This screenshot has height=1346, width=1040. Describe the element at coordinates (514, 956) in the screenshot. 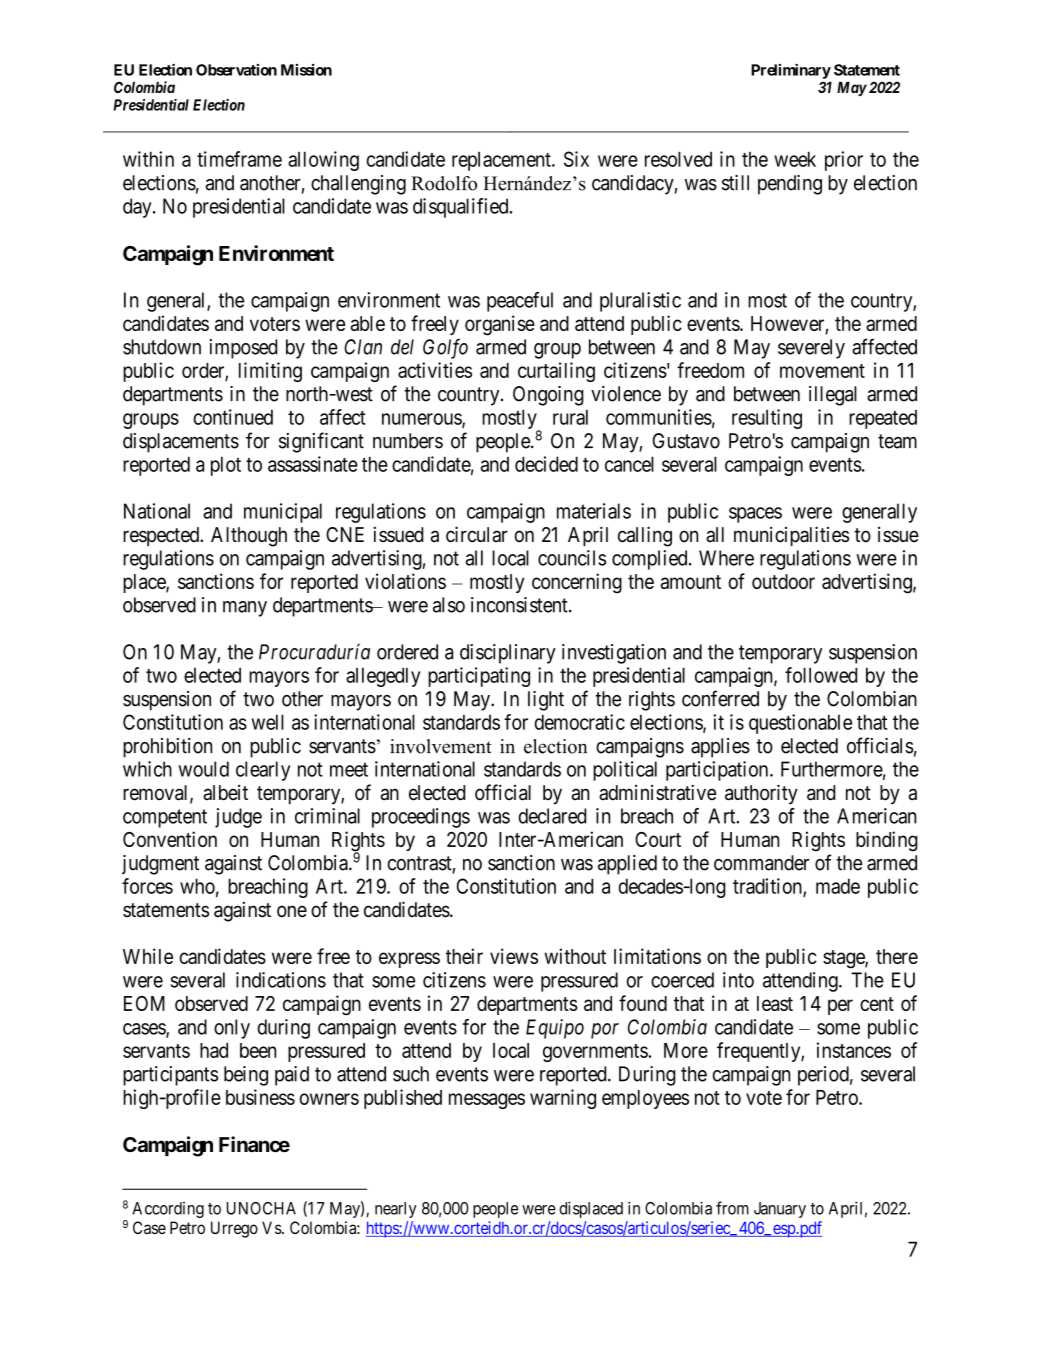

I see `views` at that location.
